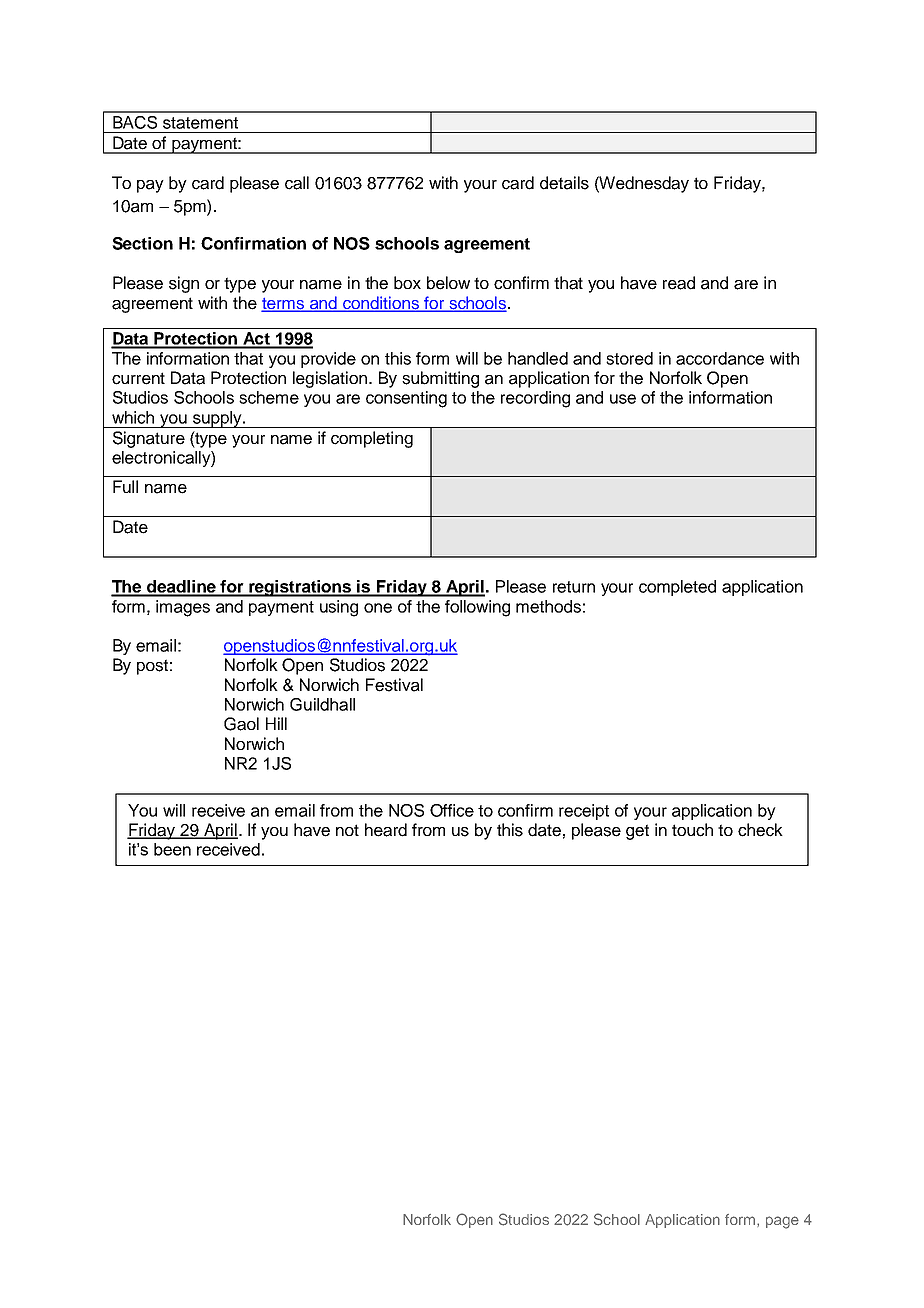  Describe the element at coordinates (269, 397) in the screenshot. I see `scheme` at that location.
